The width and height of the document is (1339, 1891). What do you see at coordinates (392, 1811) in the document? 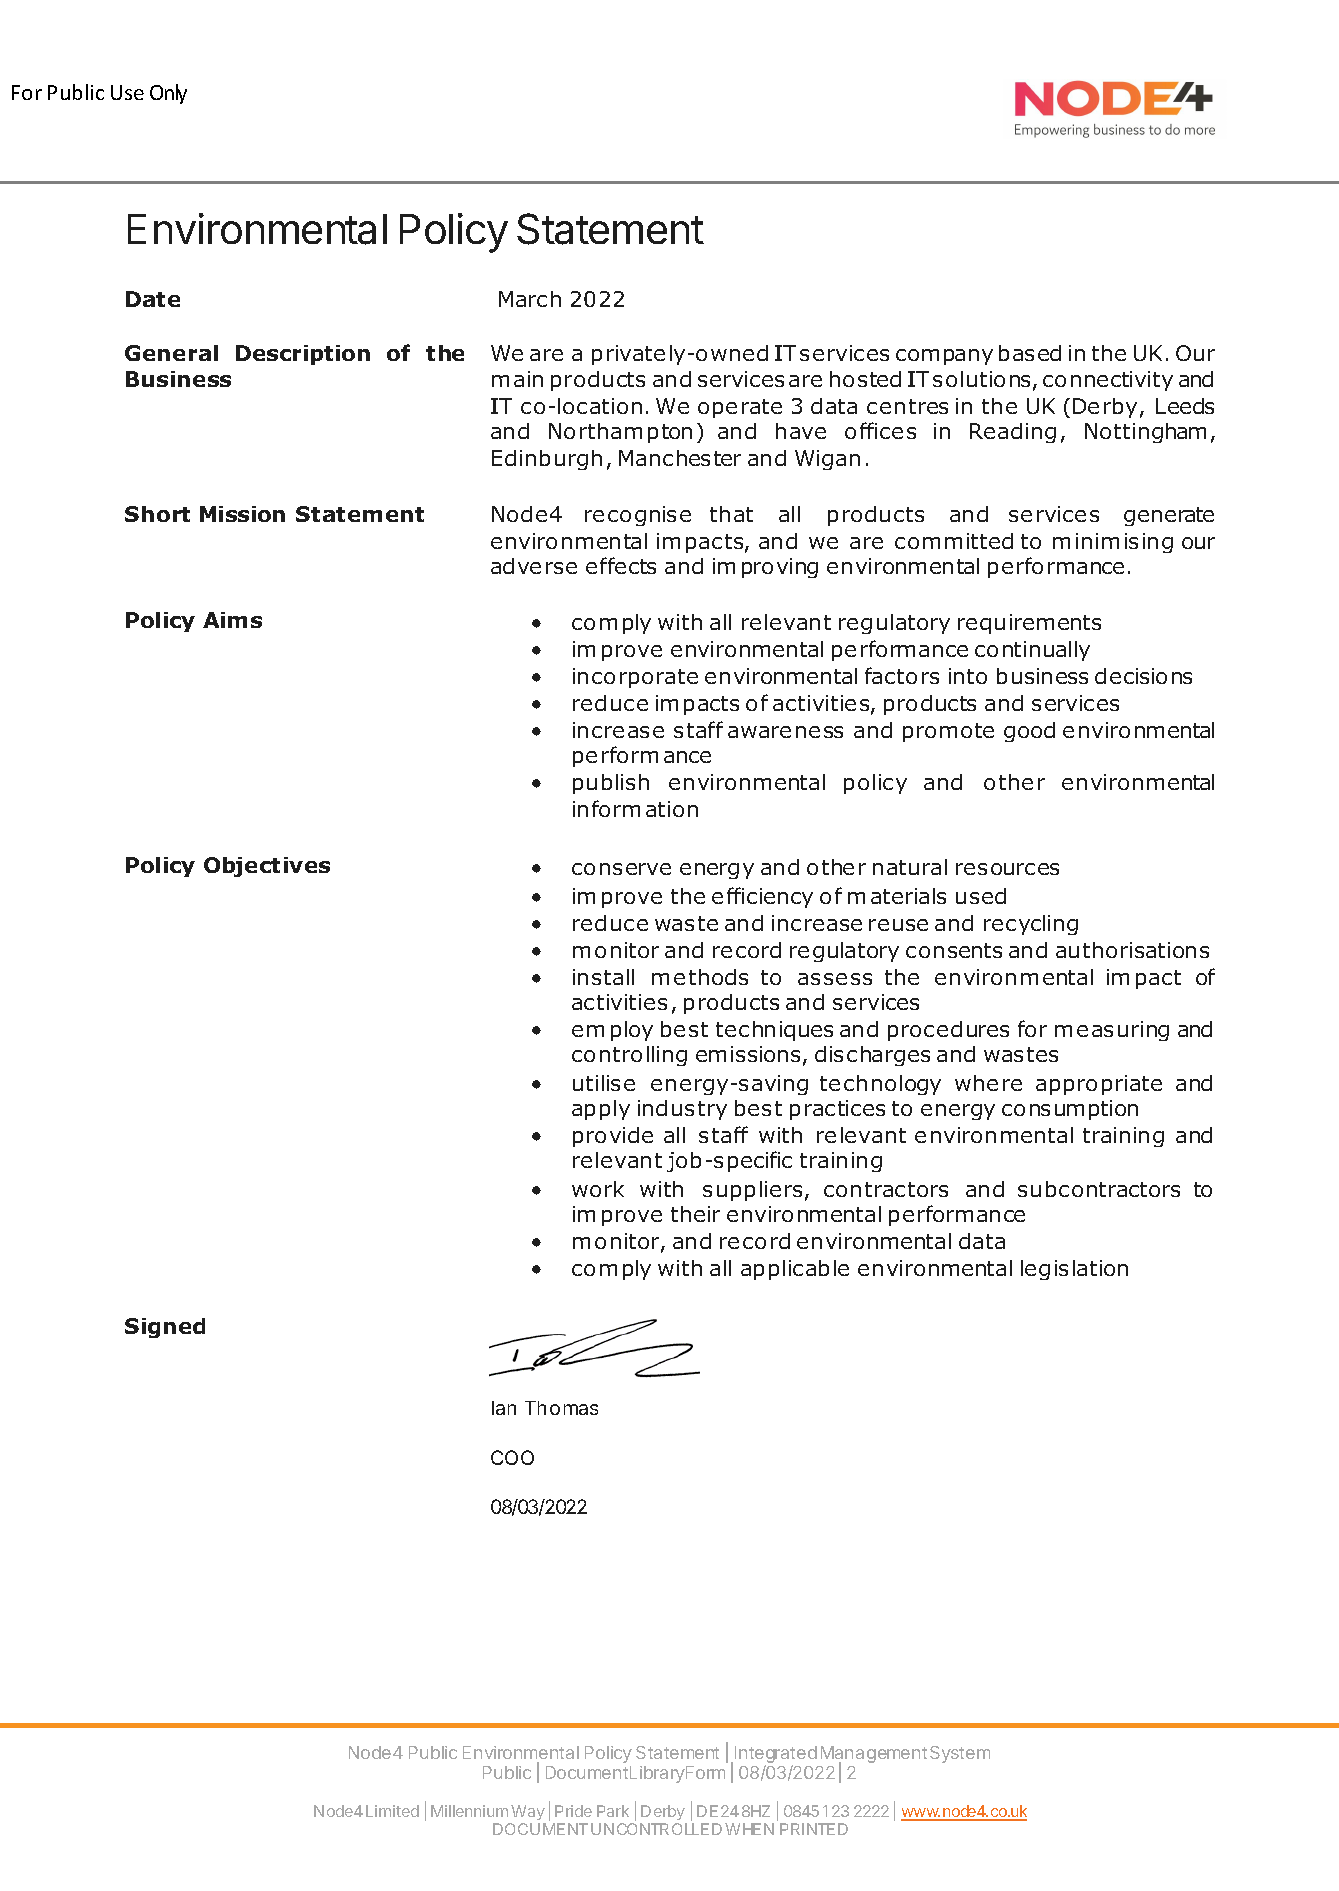
I see `Limited` at bounding box center [392, 1811].
